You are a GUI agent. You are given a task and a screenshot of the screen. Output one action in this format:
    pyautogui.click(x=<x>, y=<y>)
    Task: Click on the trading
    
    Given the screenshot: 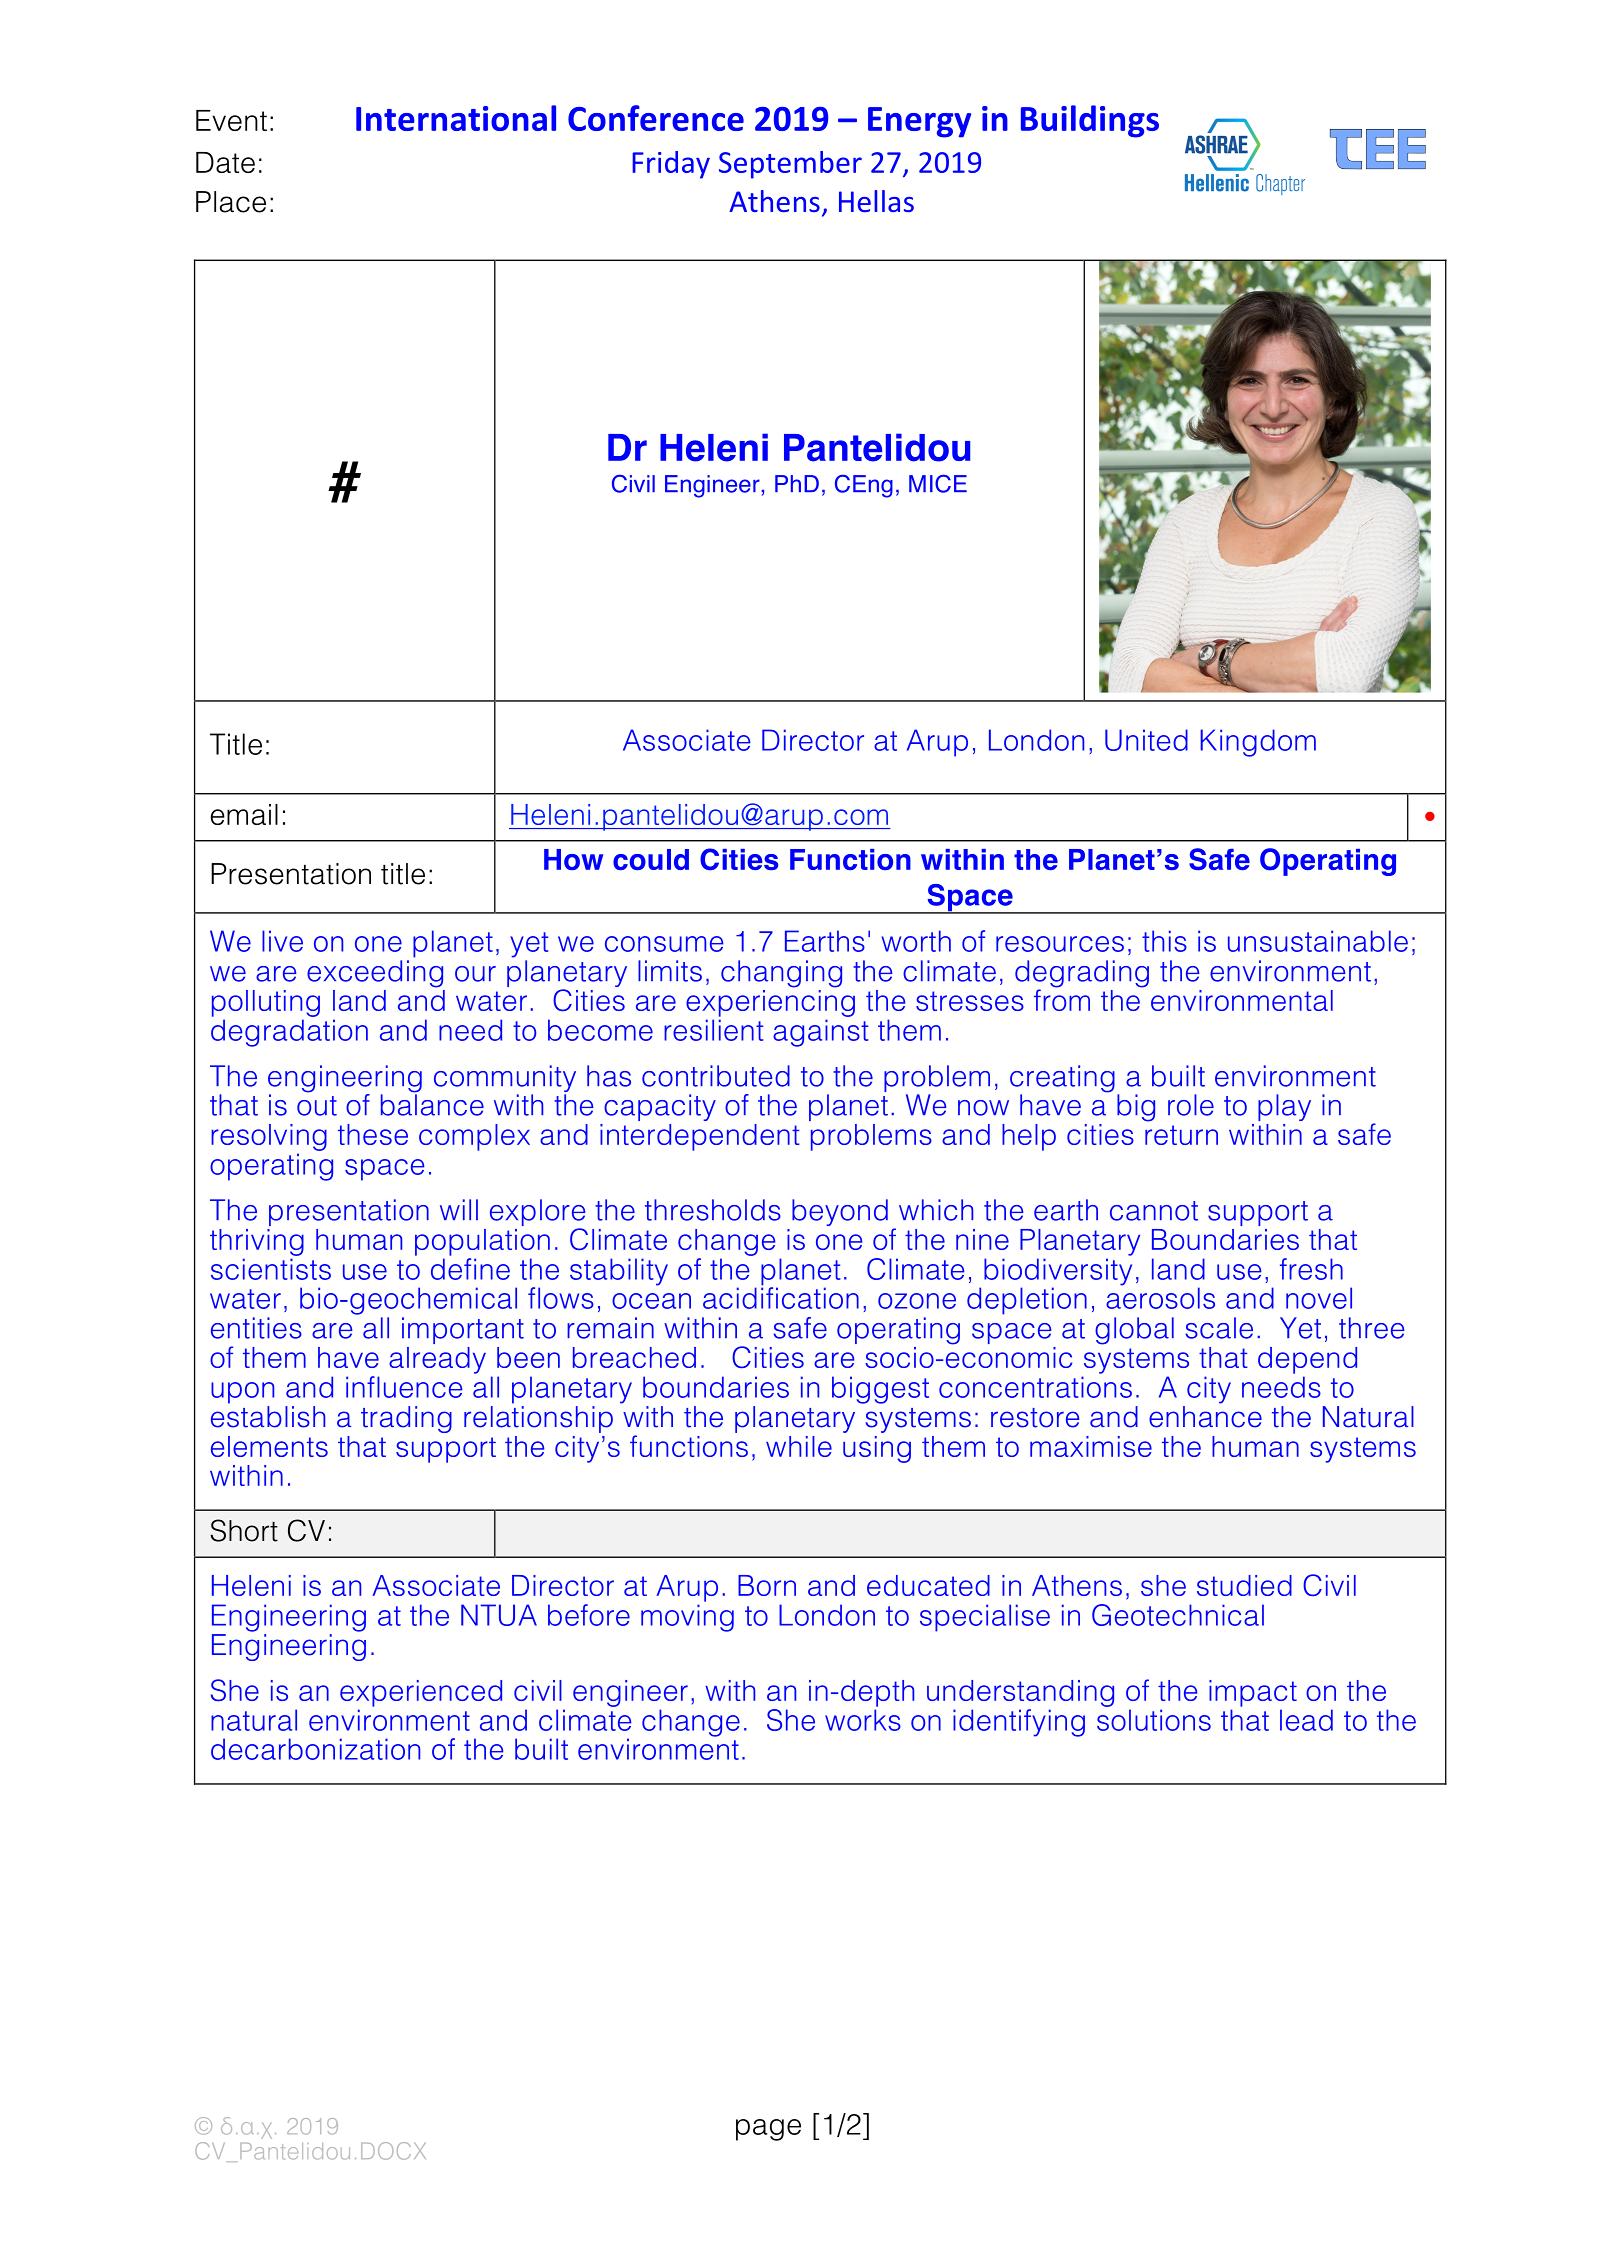 What is the action you would take?
    pyautogui.click(x=406, y=1419)
